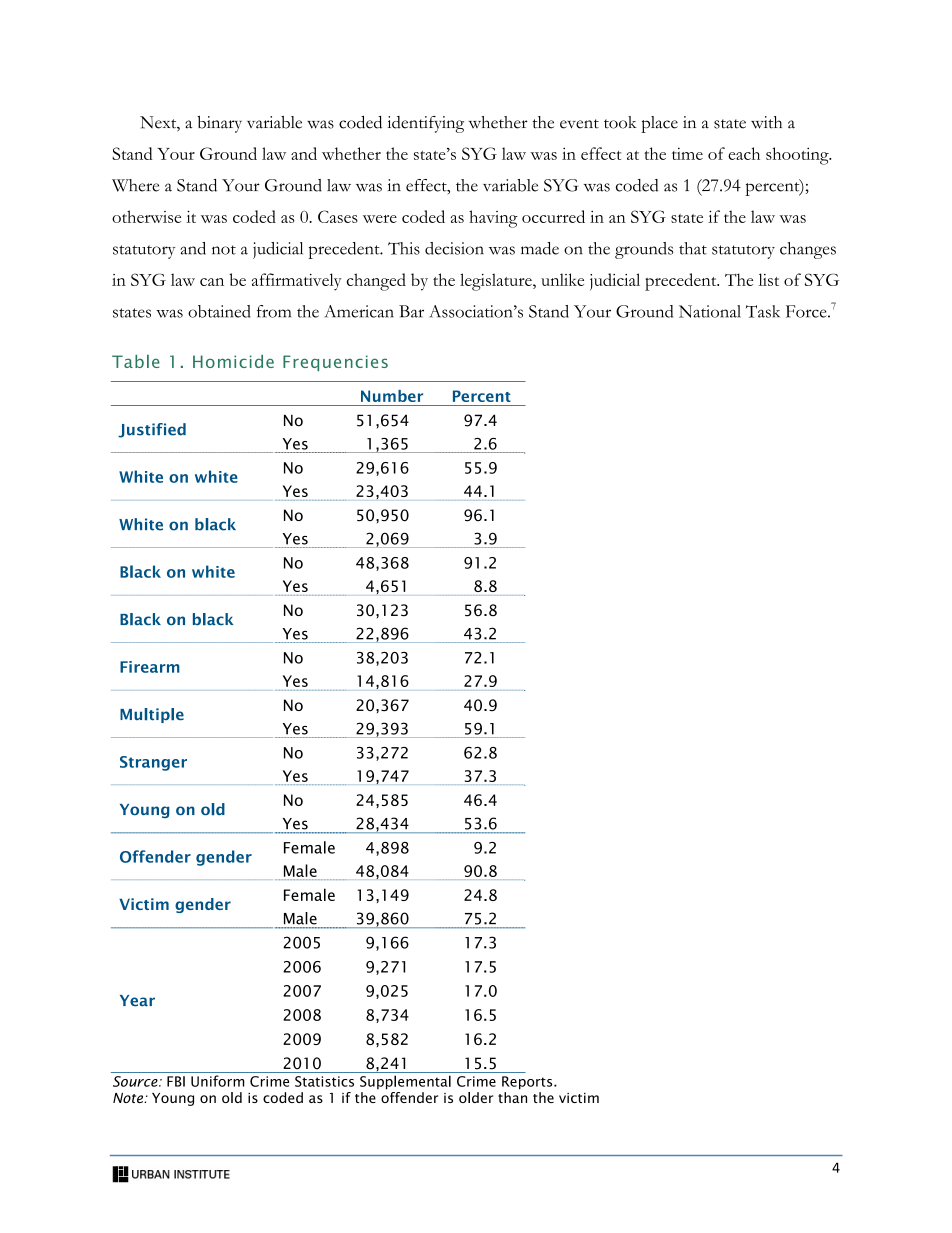 The width and height of the screenshot is (952, 1233). Describe the element at coordinates (425, 124) in the screenshot. I see `identifying` at that location.
